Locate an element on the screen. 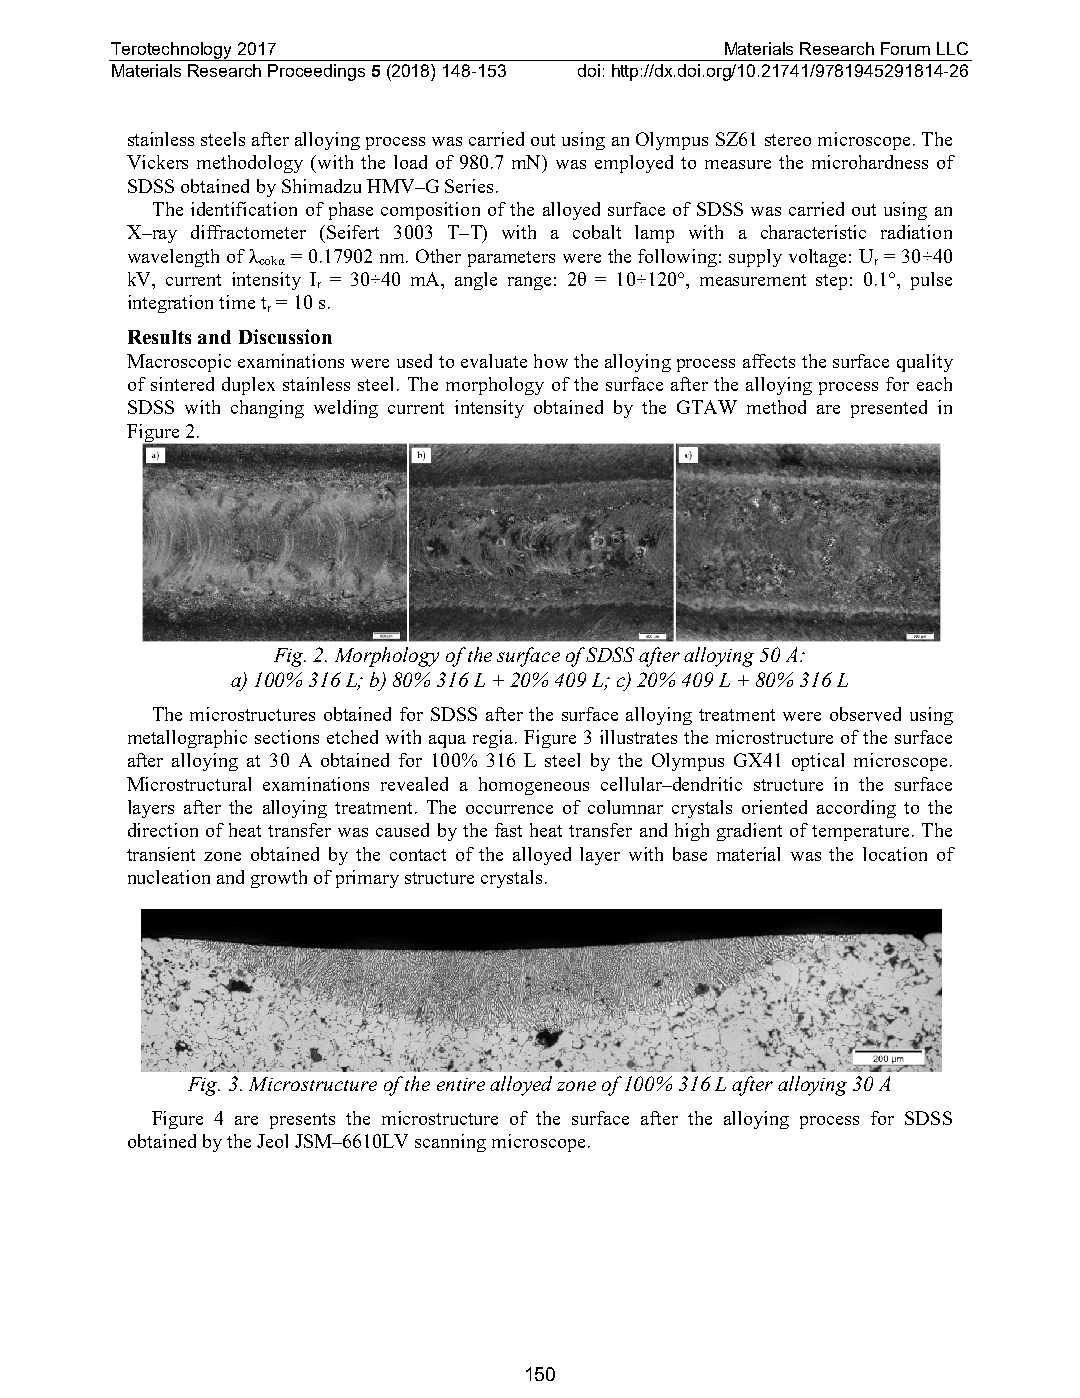 Image resolution: width=1080 pixels, height=1398 pixels. location is located at coordinates (895, 854).
